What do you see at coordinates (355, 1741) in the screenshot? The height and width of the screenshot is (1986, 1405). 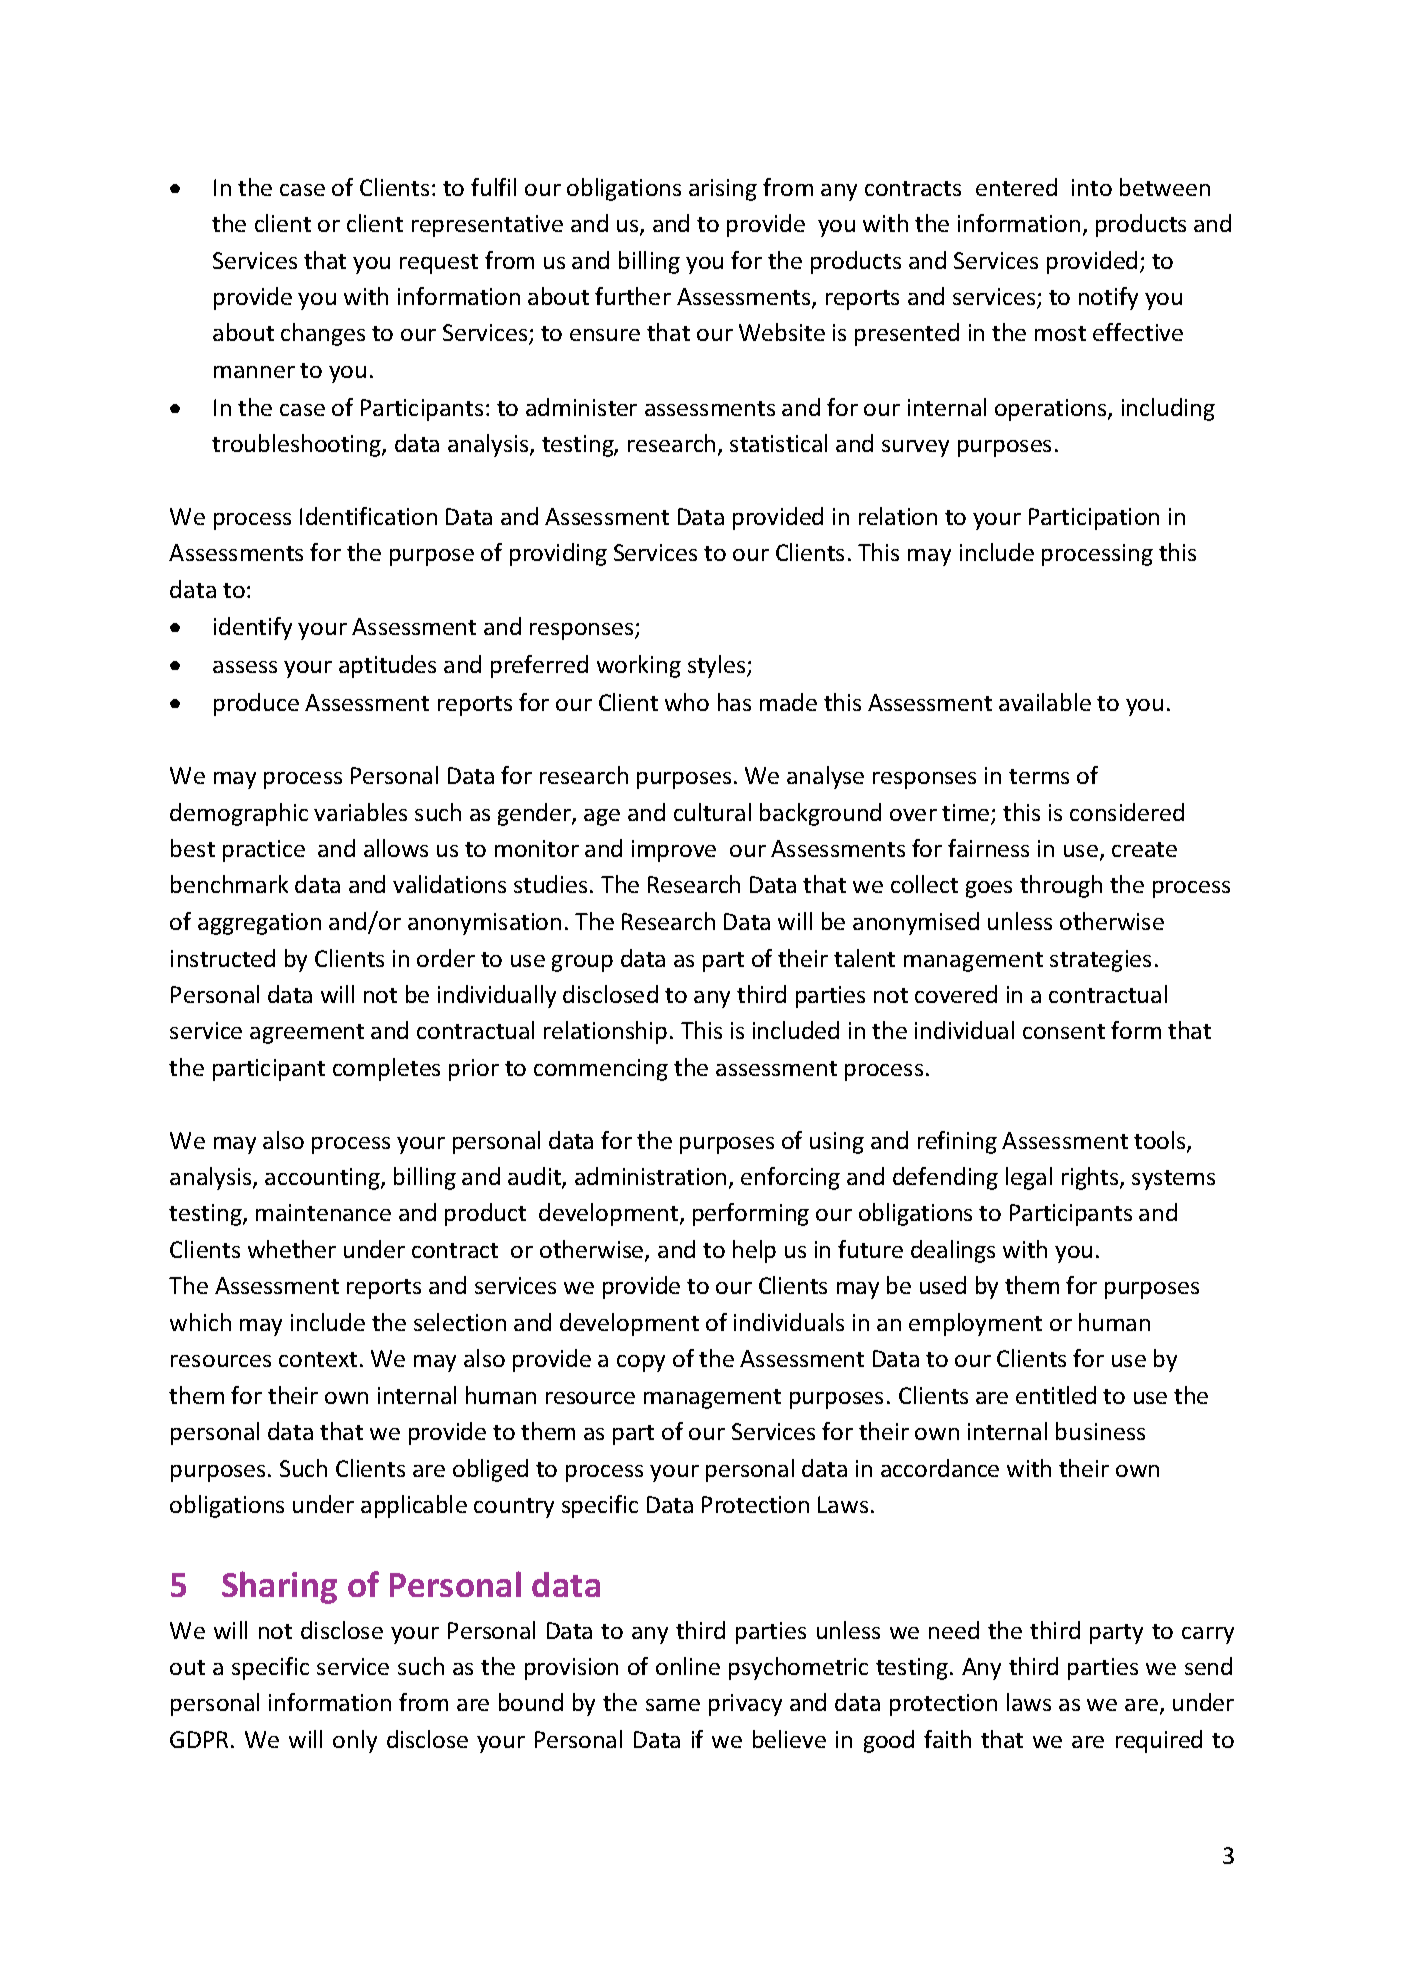 I see `only` at bounding box center [355, 1741].
